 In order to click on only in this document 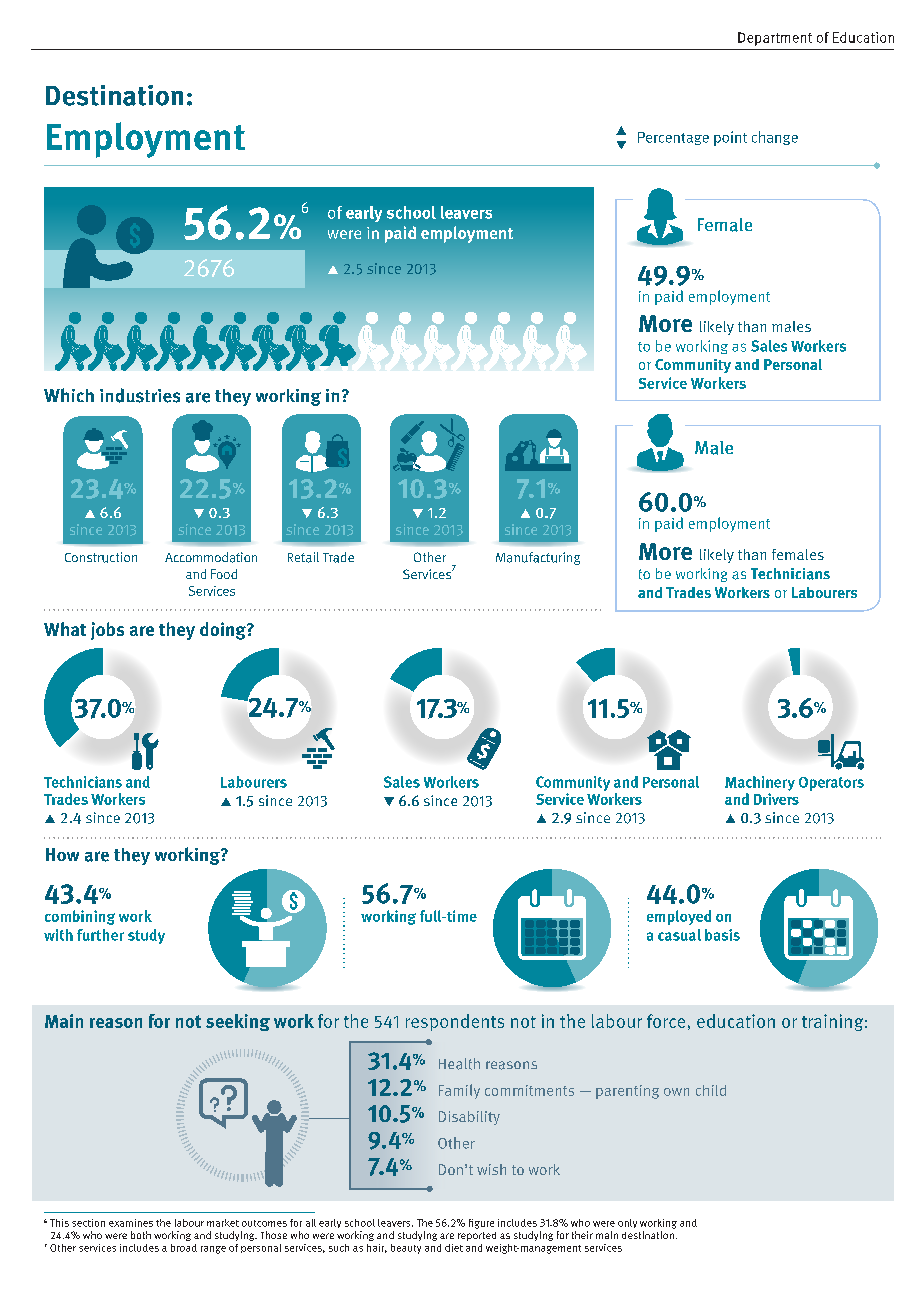, I will do `click(627, 1223)`.
